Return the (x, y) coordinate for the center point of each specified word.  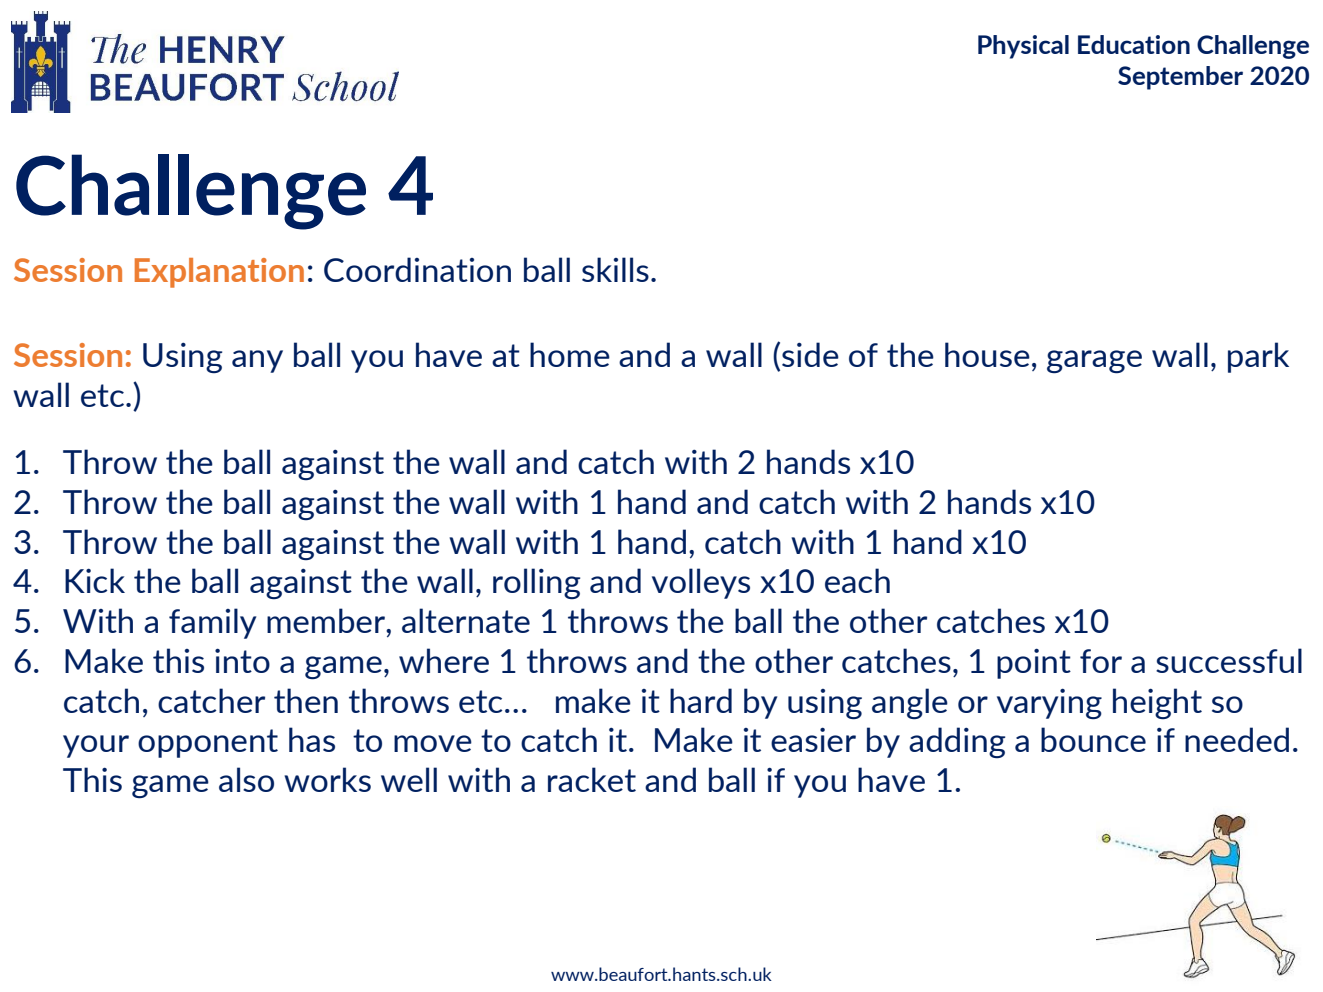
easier (813, 739)
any (257, 361)
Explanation (219, 273)
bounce (1093, 739)
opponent (208, 743)
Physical (1023, 47)
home (570, 354)
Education (1134, 44)
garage (1094, 361)
